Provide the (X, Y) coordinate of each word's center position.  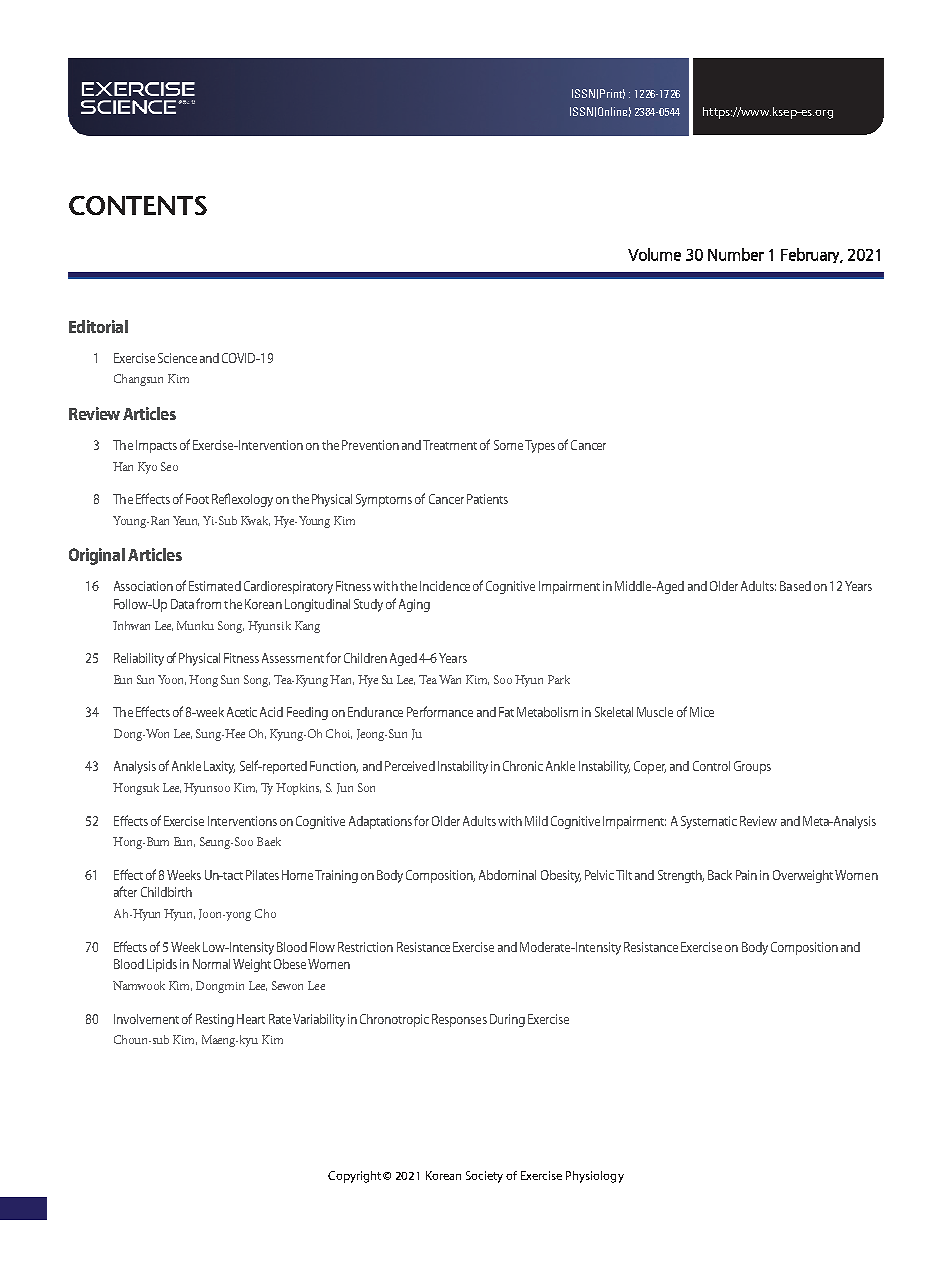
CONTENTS (138, 205)
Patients (487, 499)
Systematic (709, 822)
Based (795, 586)
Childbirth (166, 892)
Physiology (595, 1177)
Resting (215, 1020)
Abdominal (507, 875)
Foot (197, 499)
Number (736, 254)
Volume (654, 254)
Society (484, 1177)
